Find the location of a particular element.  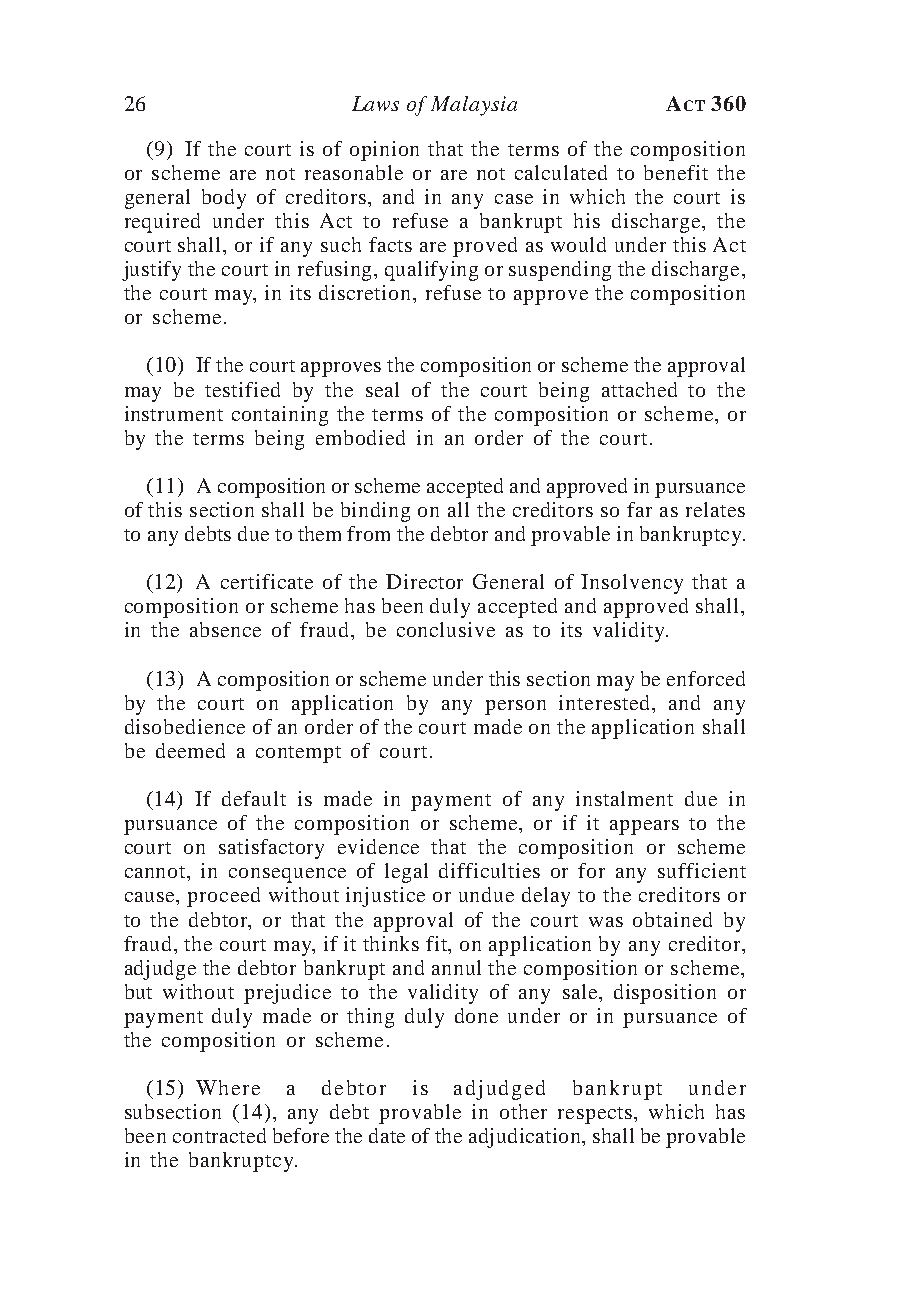

benefit is located at coordinates (676, 172).
